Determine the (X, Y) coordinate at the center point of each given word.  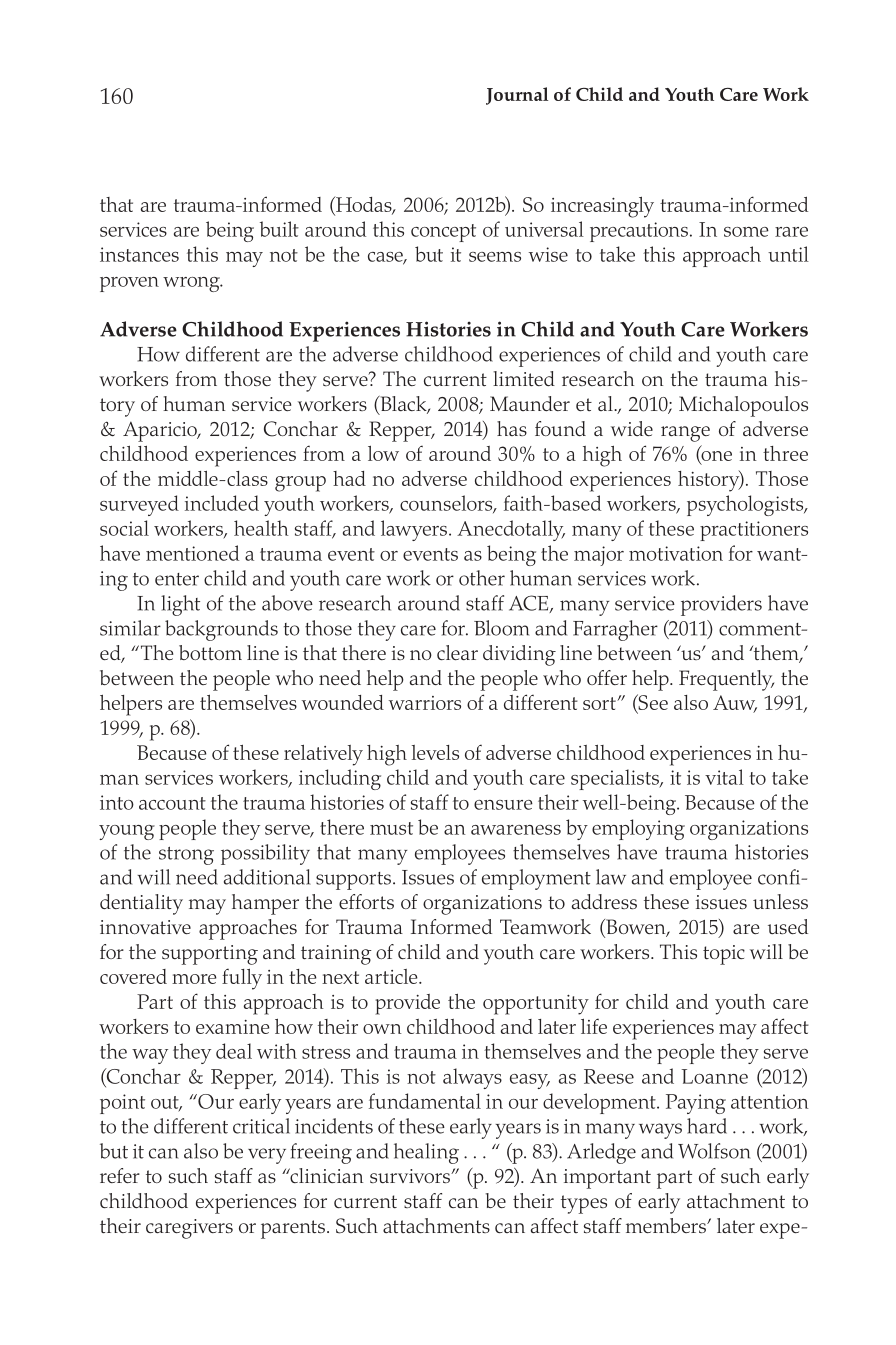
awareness (516, 830)
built (279, 229)
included (222, 503)
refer (120, 1175)
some (746, 232)
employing (638, 829)
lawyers (414, 530)
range (685, 434)
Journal (517, 96)
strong (186, 856)
